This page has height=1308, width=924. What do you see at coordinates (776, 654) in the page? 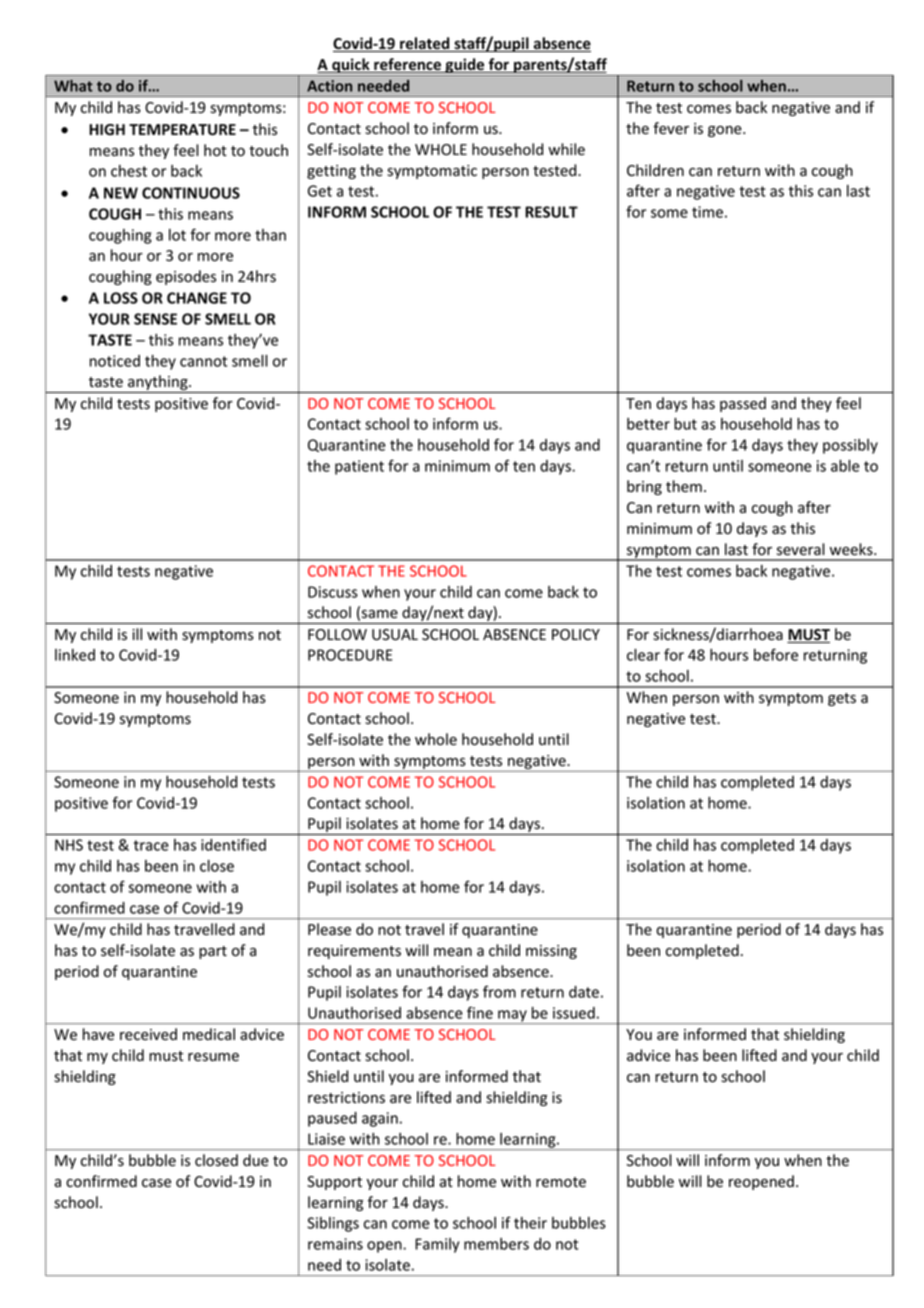
I see `before` at bounding box center [776, 654].
